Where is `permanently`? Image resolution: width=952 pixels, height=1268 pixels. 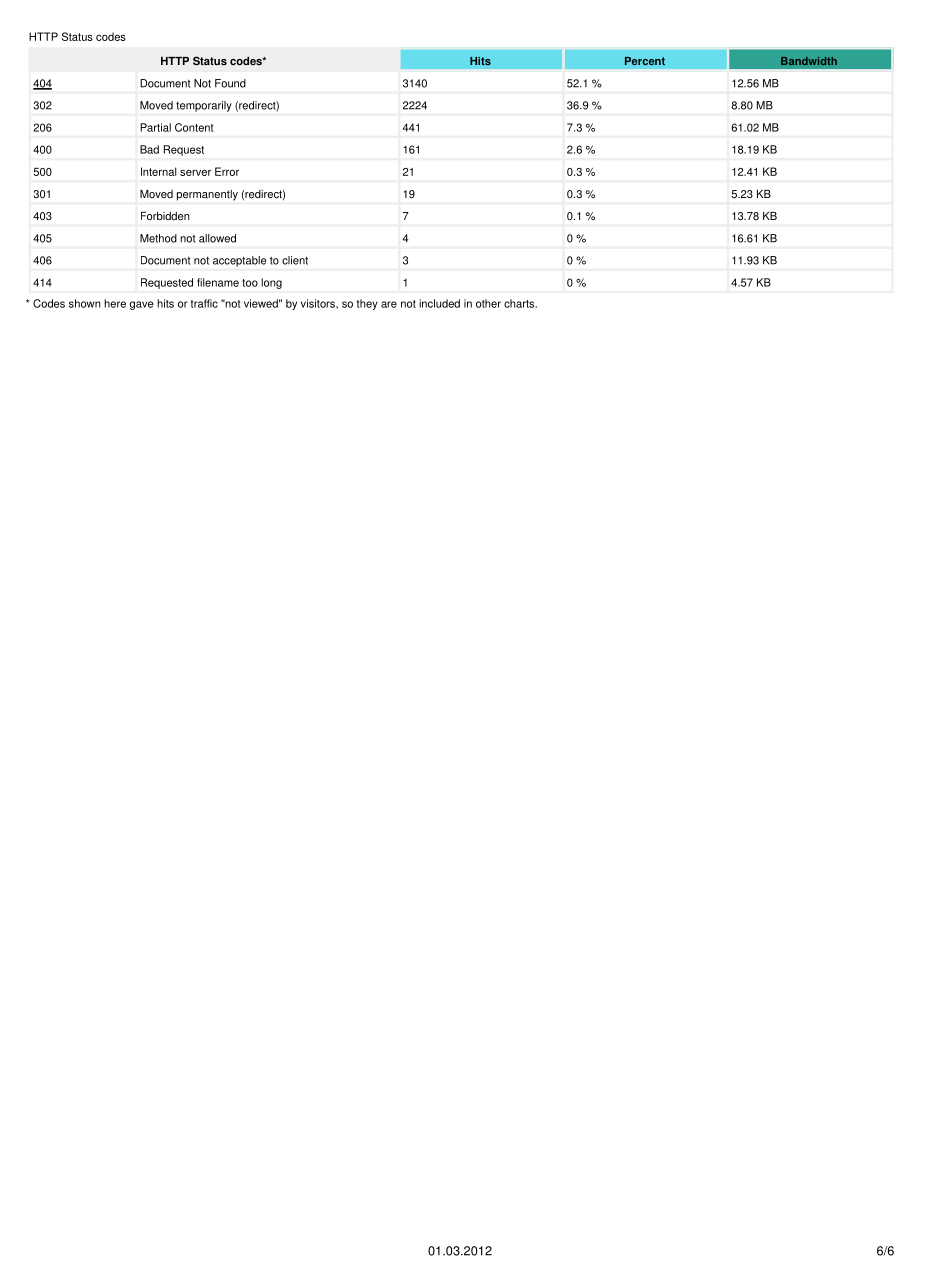 permanently is located at coordinates (207, 195).
